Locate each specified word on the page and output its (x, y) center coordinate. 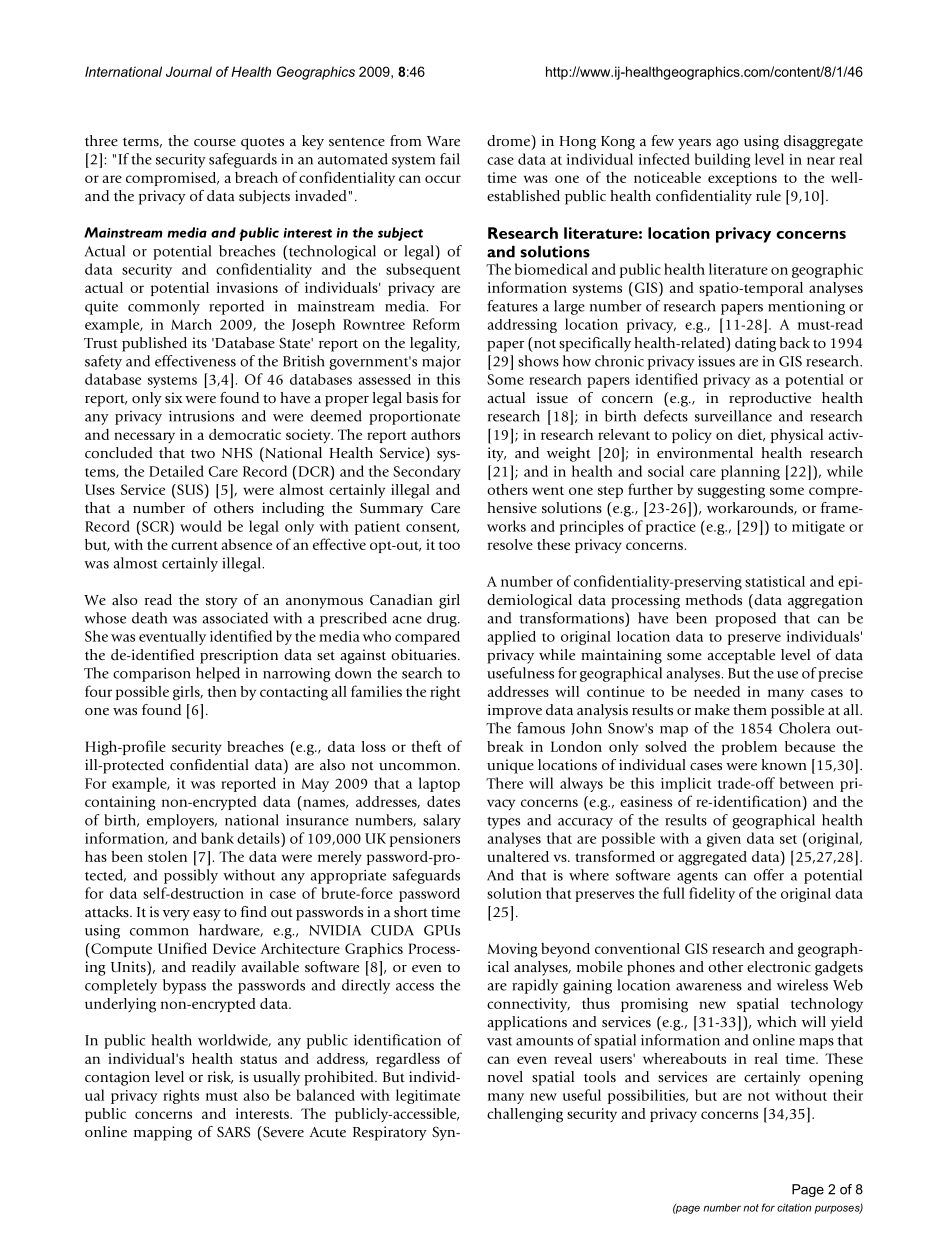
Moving (512, 950)
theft (426, 746)
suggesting (731, 491)
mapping (163, 1133)
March (191, 324)
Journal (189, 71)
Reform (436, 324)
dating (755, 344)
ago (727, 144)
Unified (182, 948)
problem (749, 748)
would (201, 526)
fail (450, 159)
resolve (510, 544)
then (222, 691)
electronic (779, 967)
